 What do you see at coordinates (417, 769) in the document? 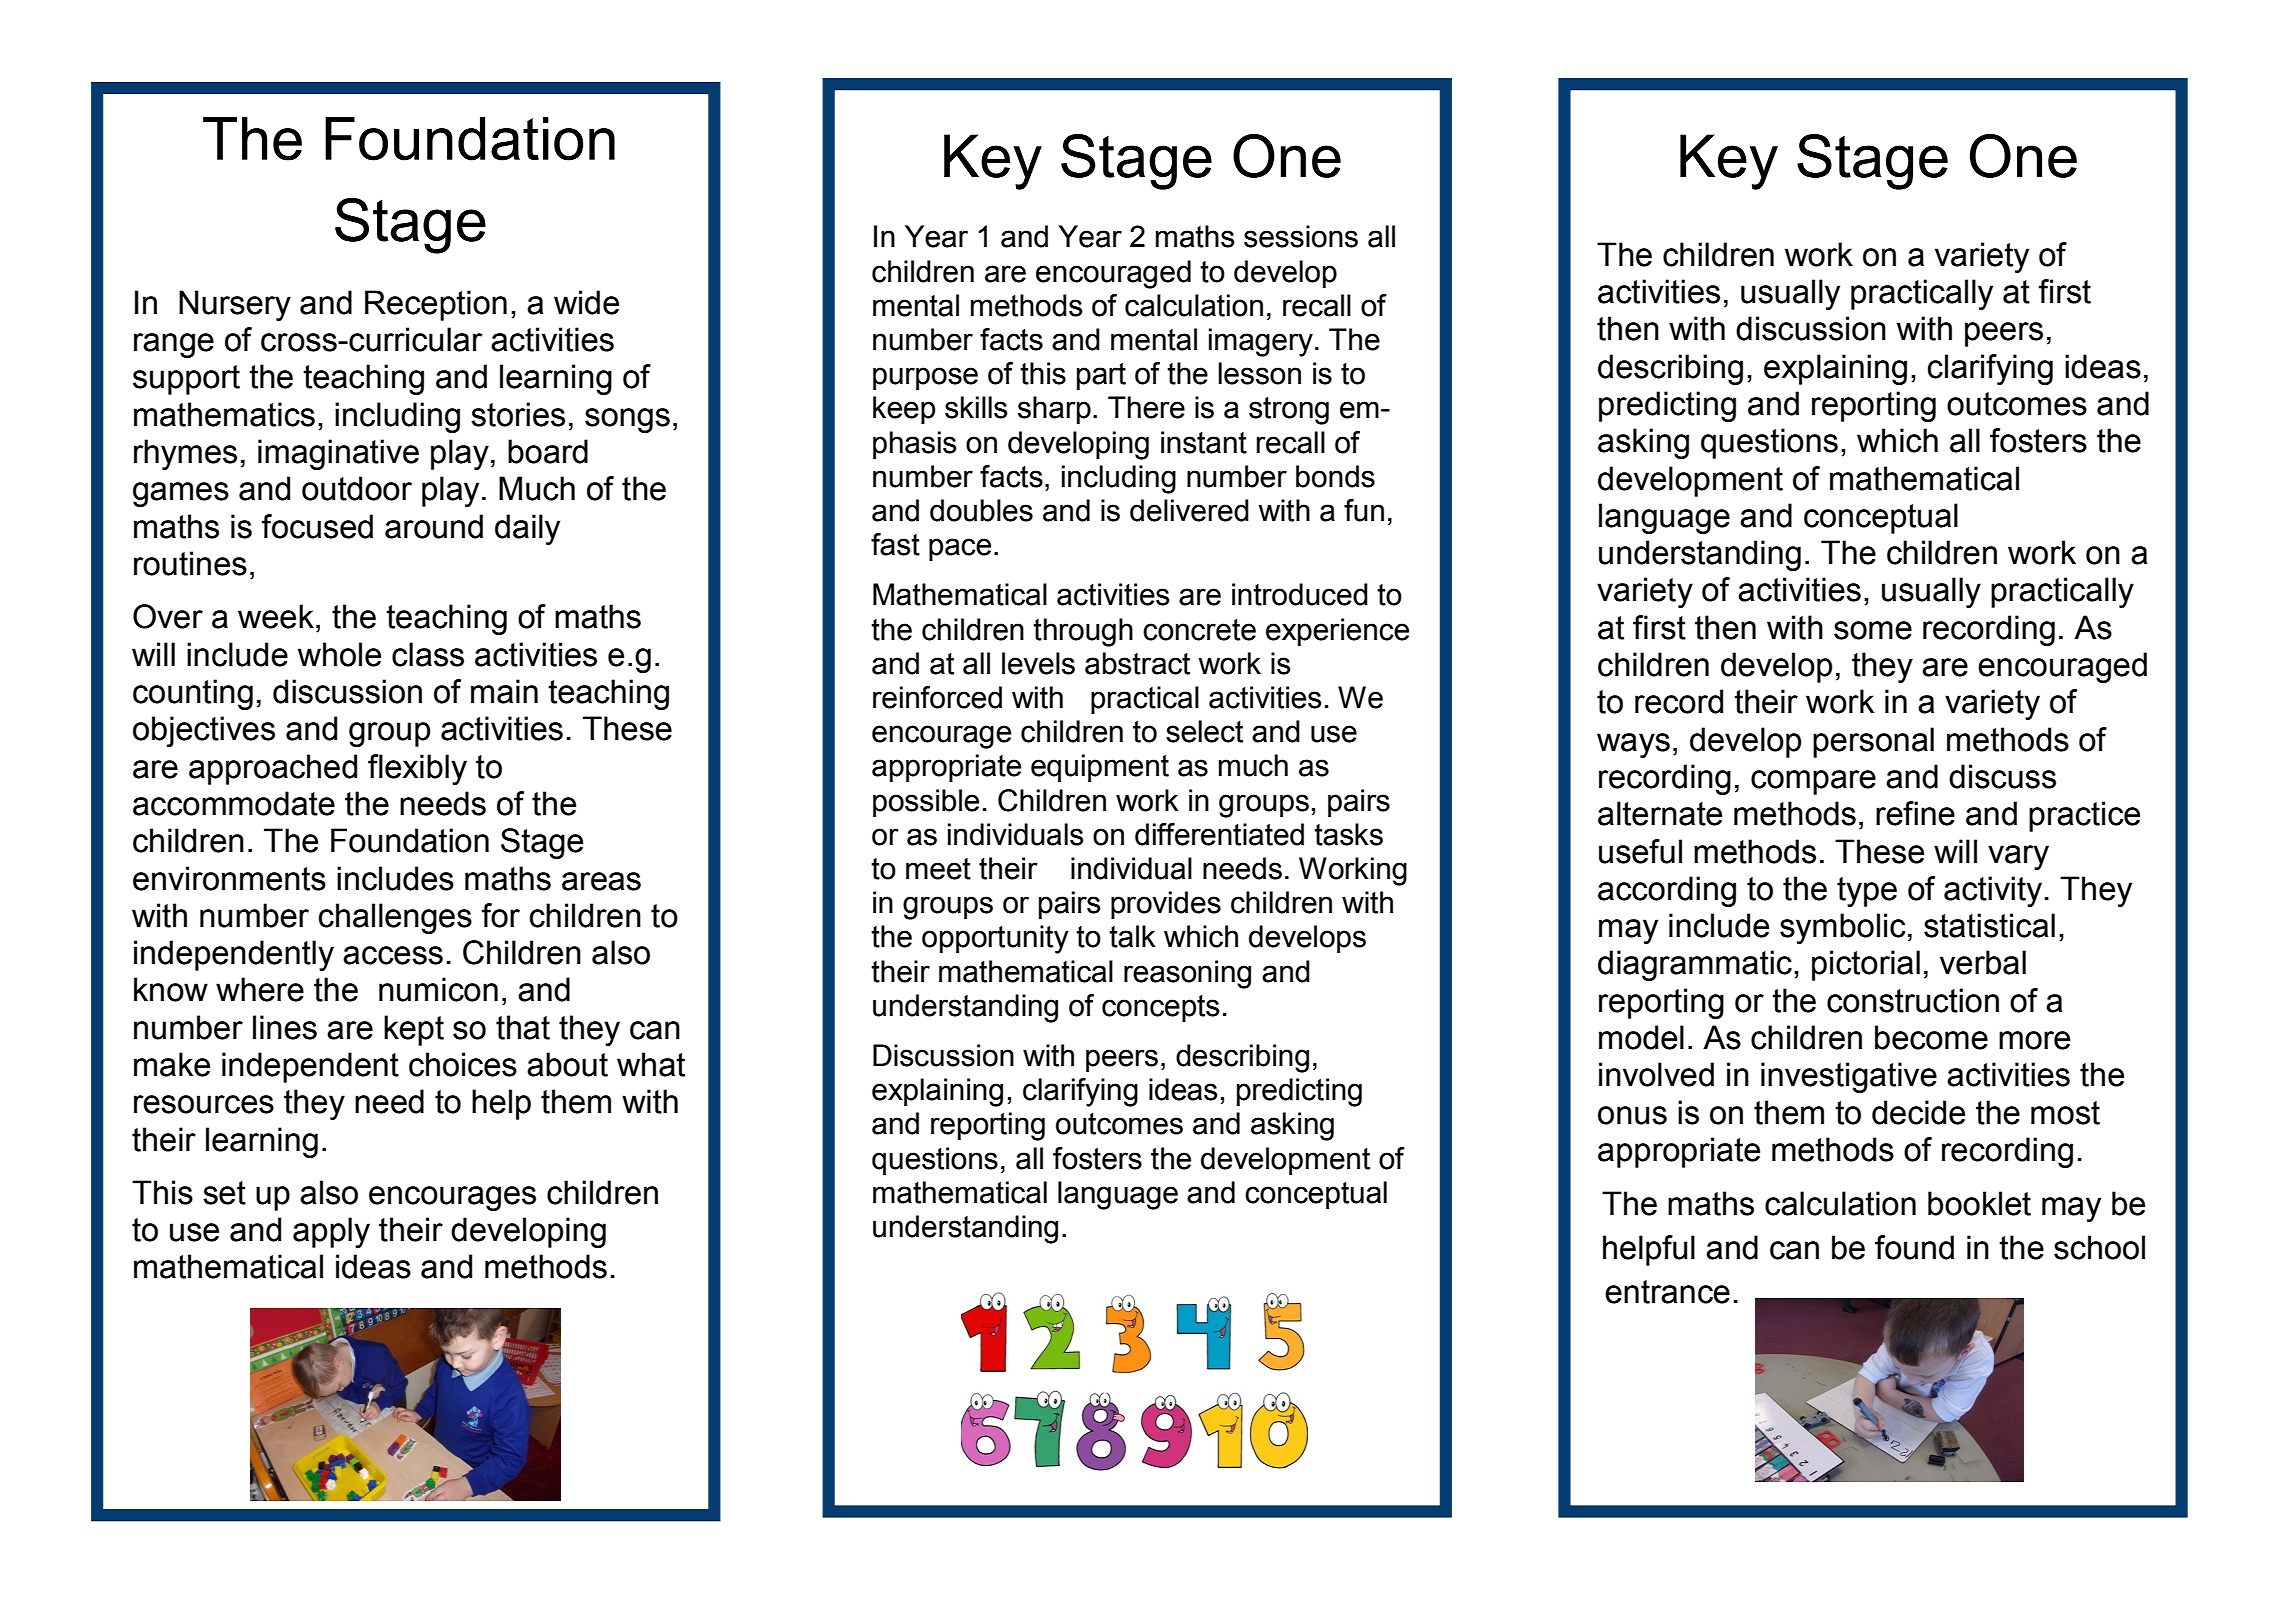
I see `flexibly` at bounding box center [417, 769].
